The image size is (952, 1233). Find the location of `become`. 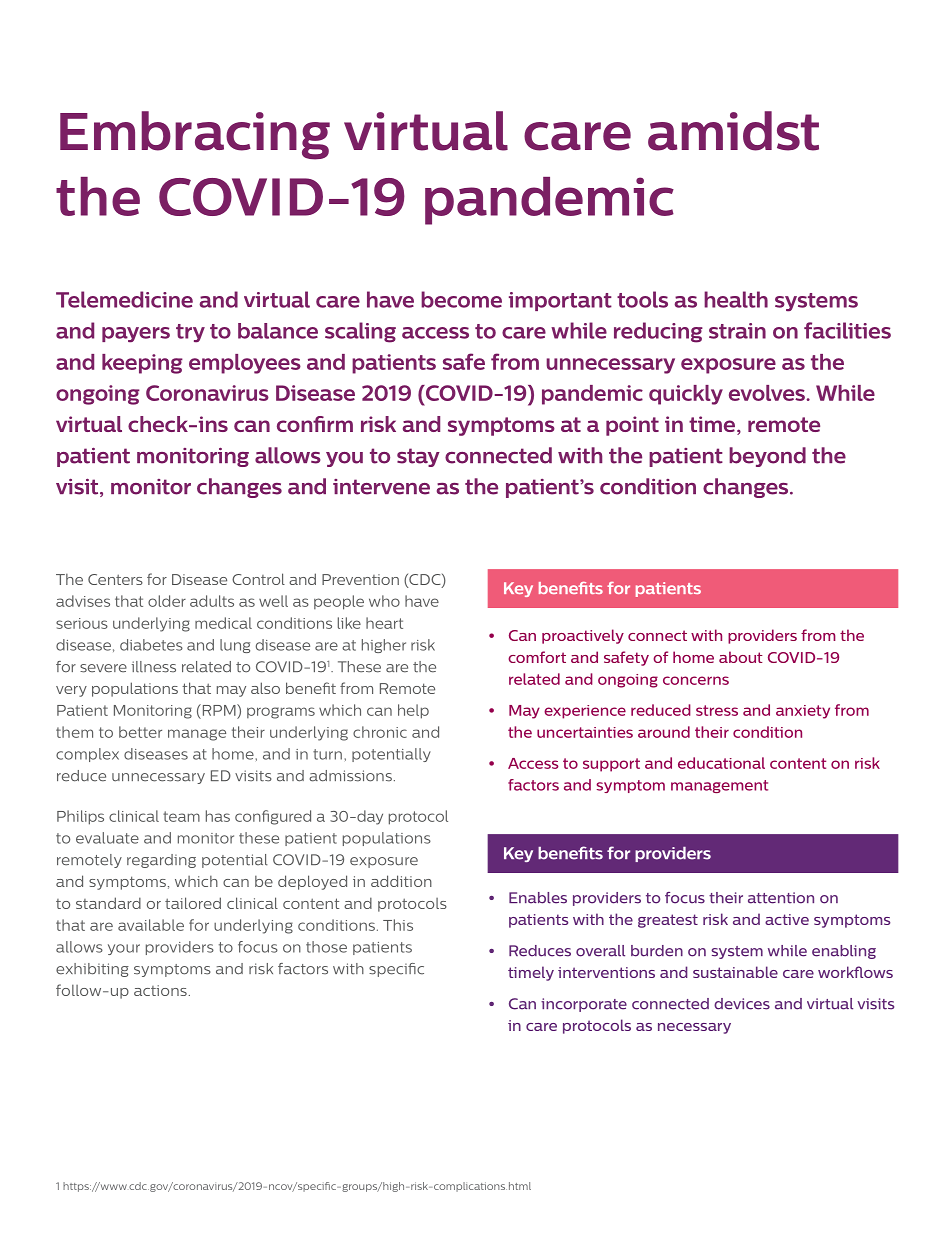

become is located at coordinates (461, 299).
